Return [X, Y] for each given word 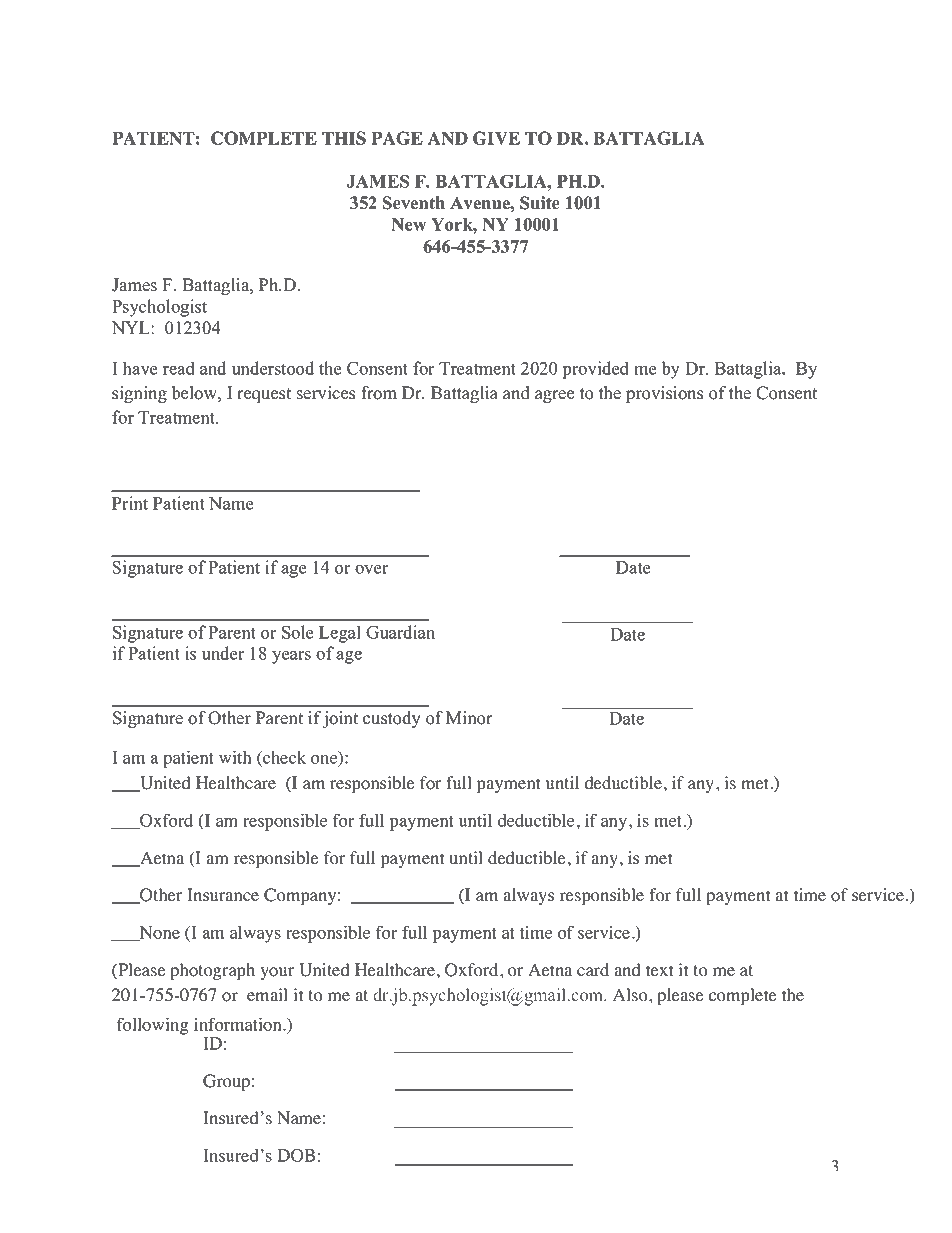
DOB [296, 1155]
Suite [540, 203]
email [267, 995]
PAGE [397, 138]
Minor [469, 718]
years [291, 657]
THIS [344, 138]
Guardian [400, 632]
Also [631, 995]
